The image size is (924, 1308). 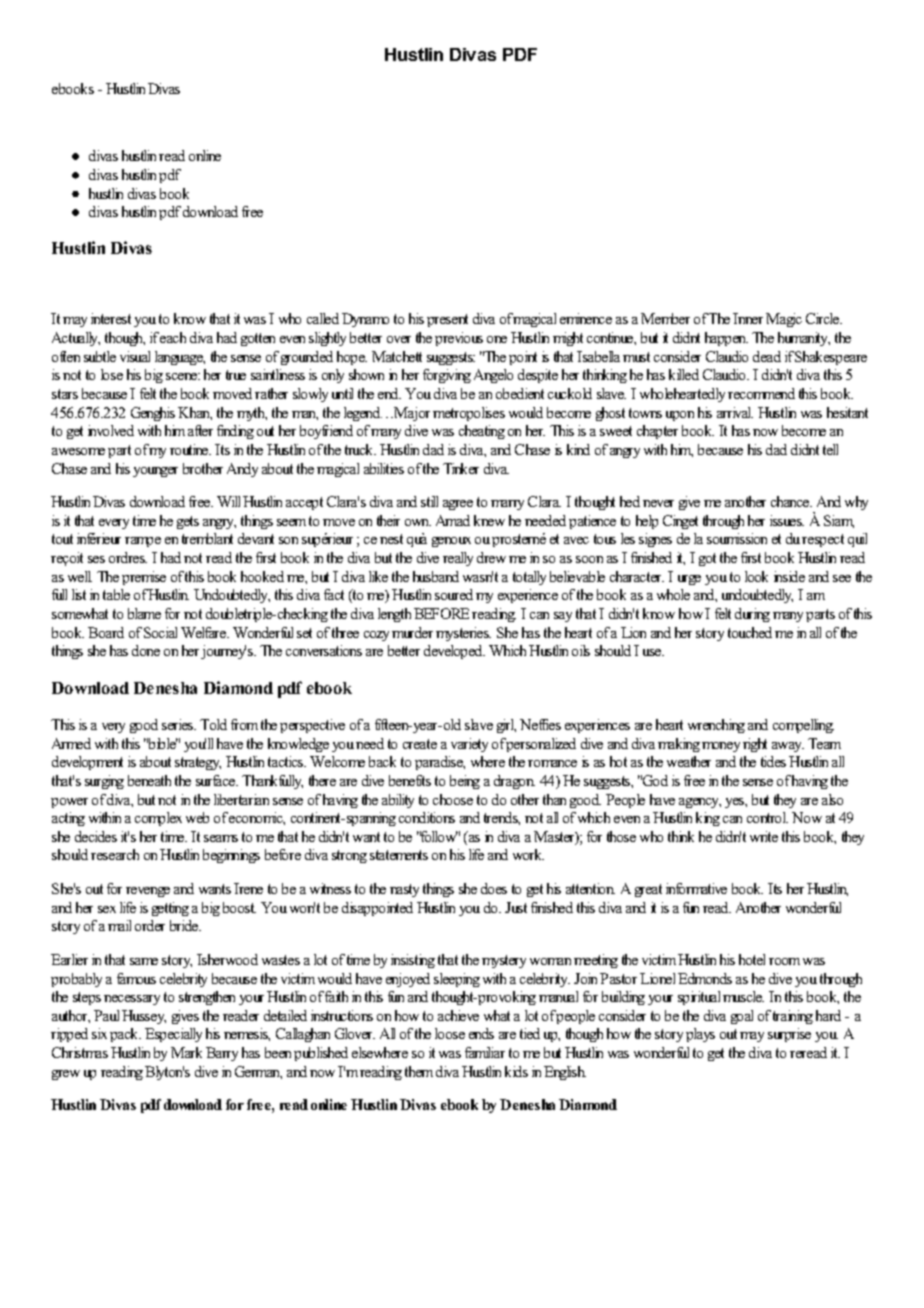 What do you see at coordinates (756, 576) in the image?
I see `look` at bounding box center [756, 576].
